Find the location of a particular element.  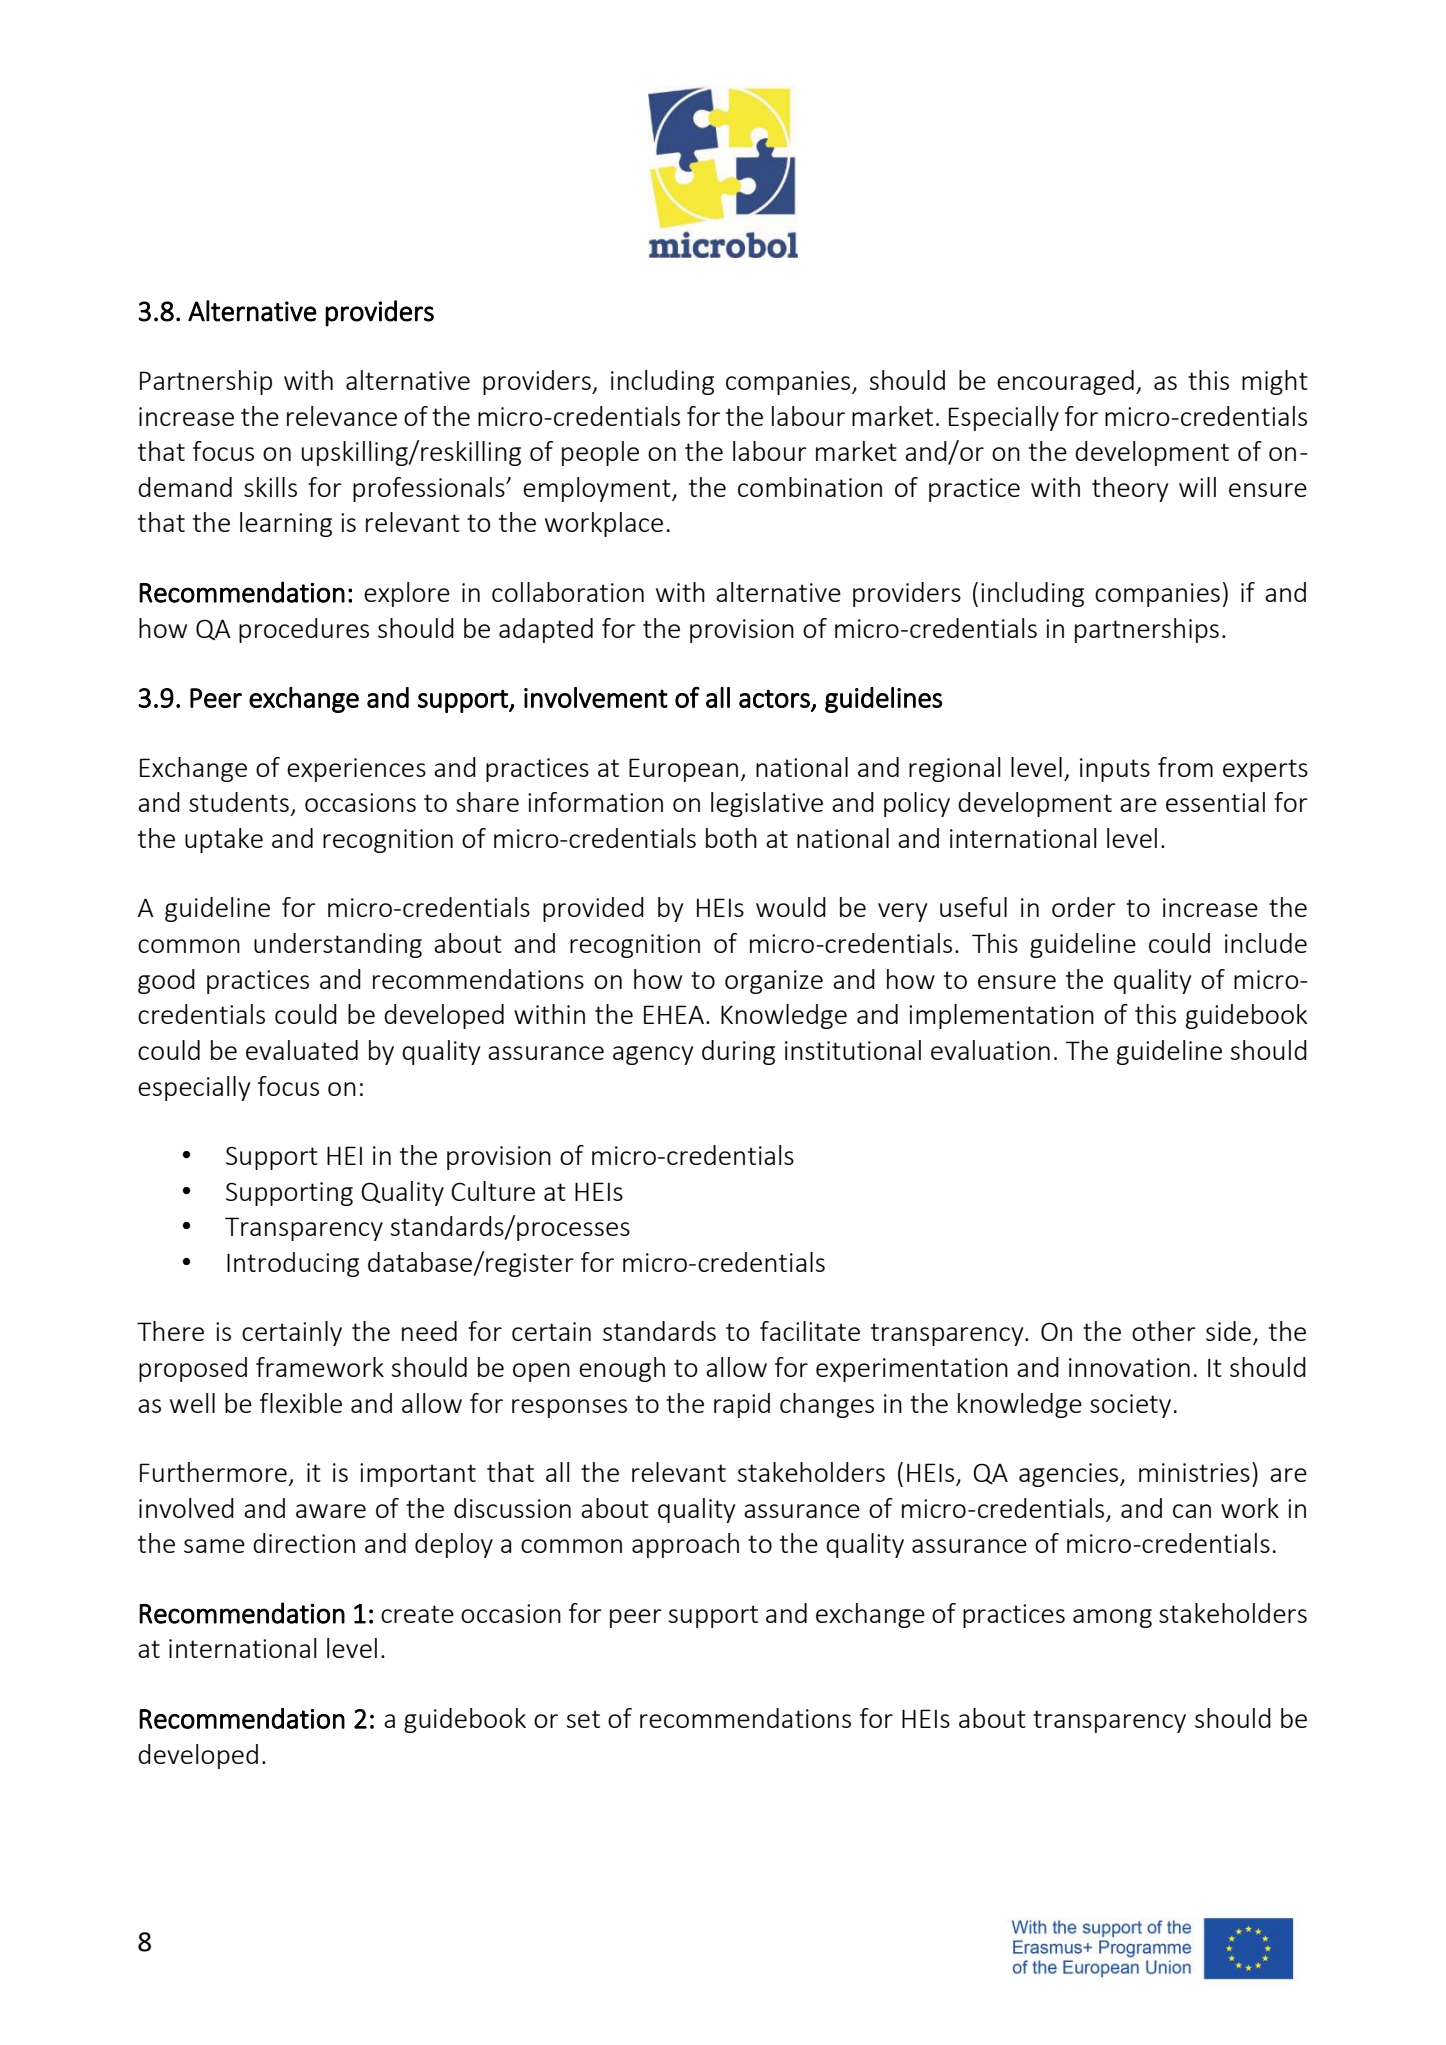

during is located at coordinates (738, 1052).
